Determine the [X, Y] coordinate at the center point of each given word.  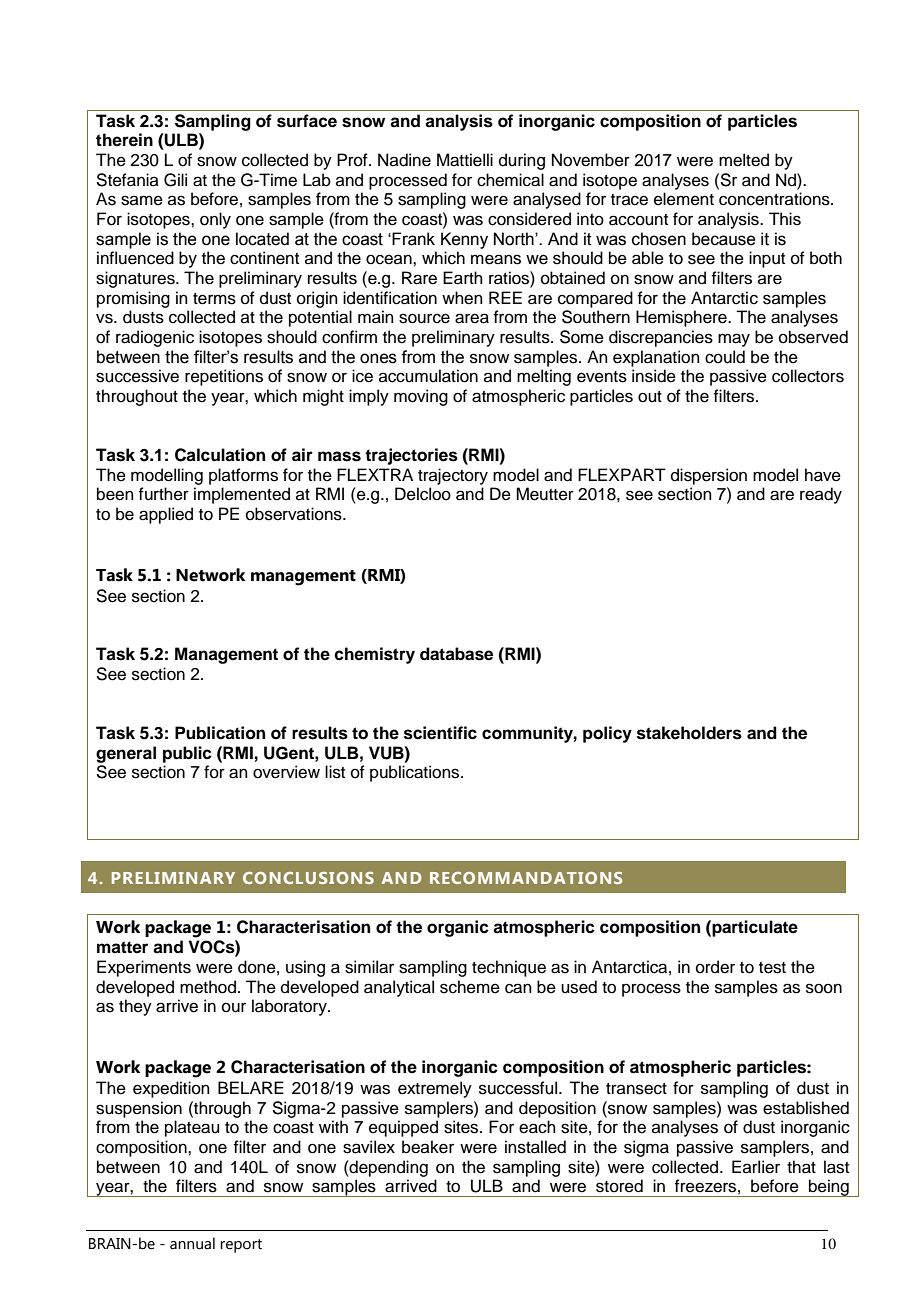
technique [509, 968]
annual [192, 1243]
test [772, 968]
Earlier [756, 1167]
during [522, 161]
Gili [175, 180]
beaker [428, 1147]
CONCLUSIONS [308, 878]
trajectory [453, 476]
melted [744, 160]
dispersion [709, 476]
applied [166, 515]
